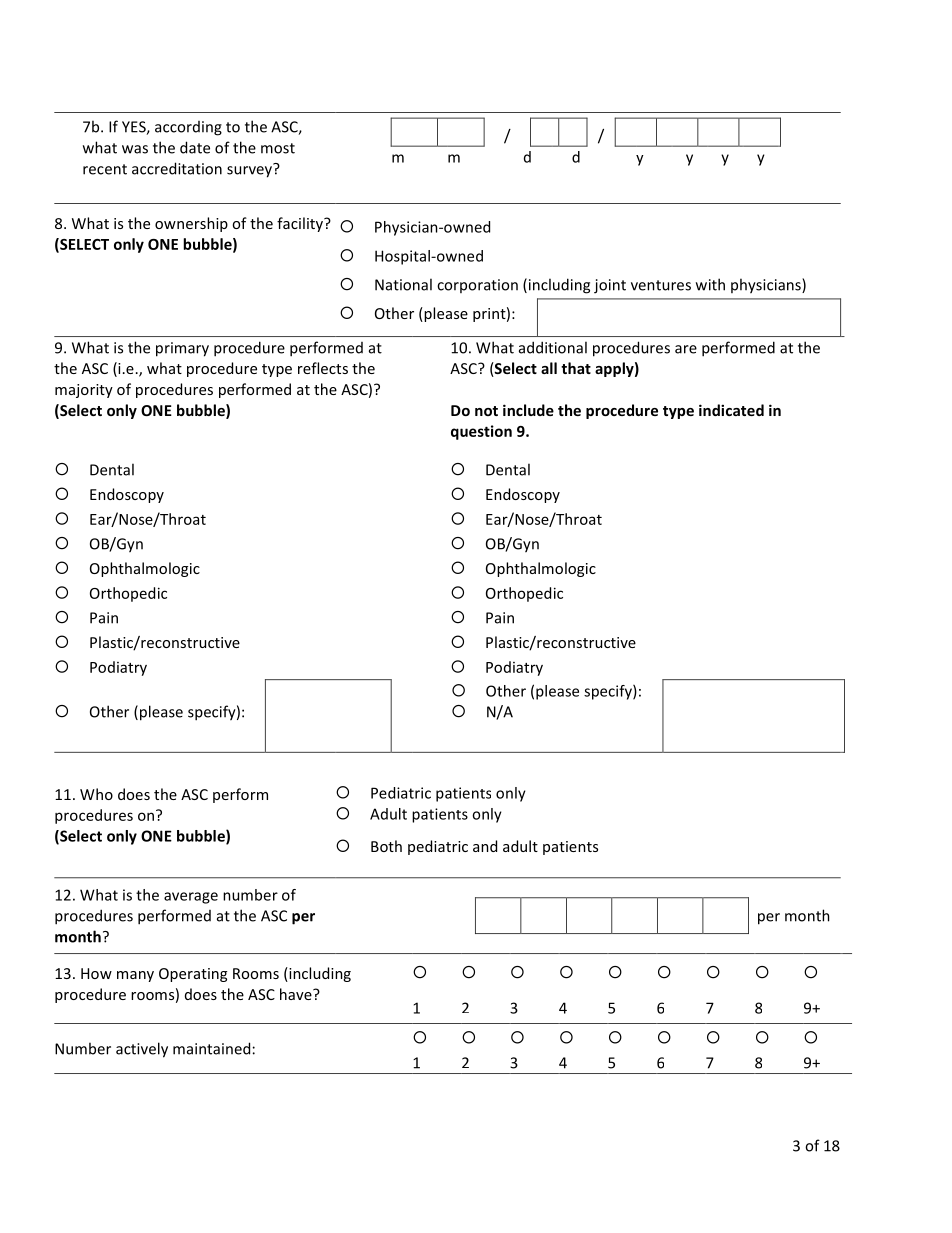 This document has height=1233, width=952. I want to click on indicated, so click(731, 410).
